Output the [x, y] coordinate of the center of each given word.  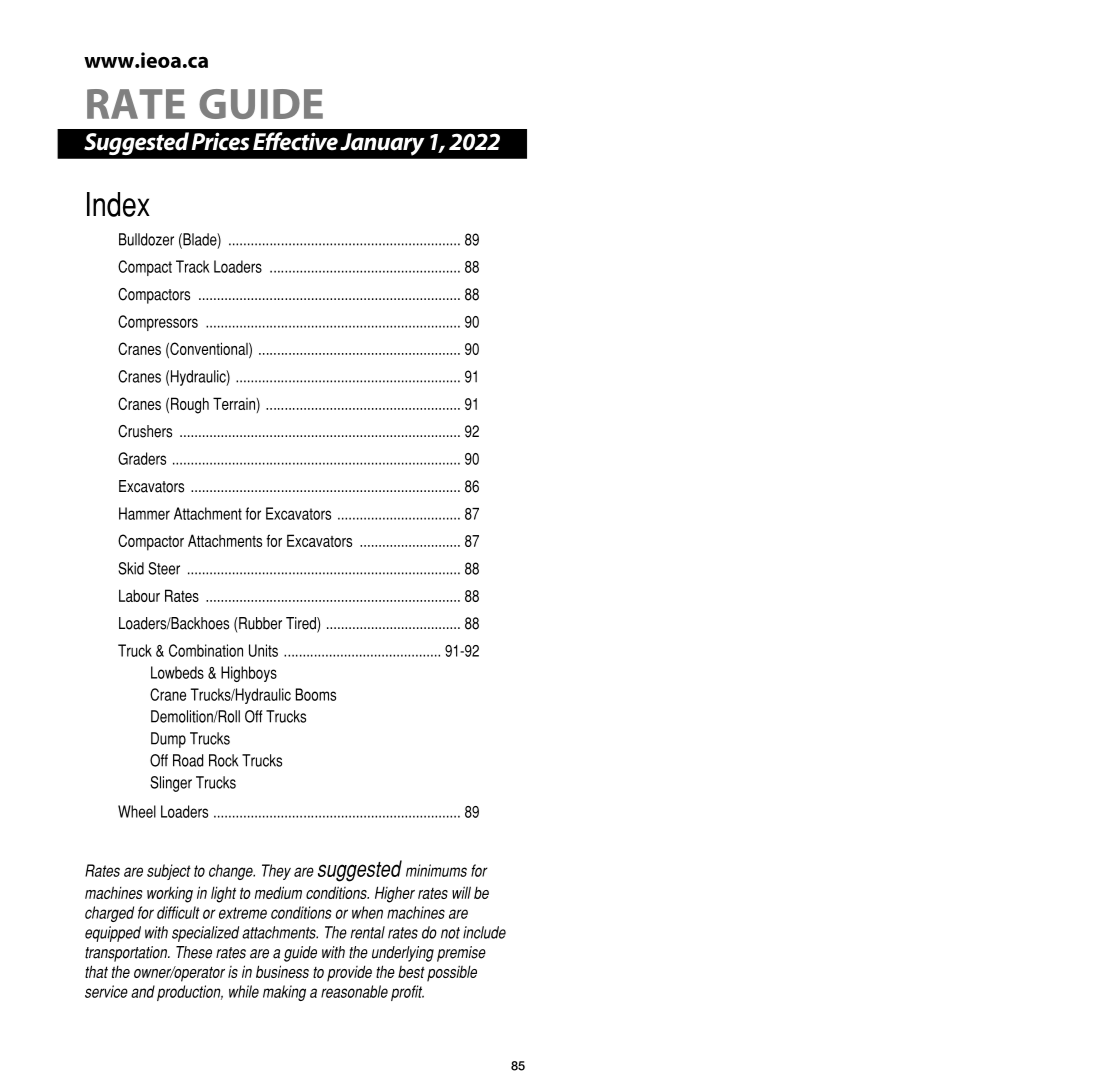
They [276, 872]
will [461, 892]
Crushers [145, 431]
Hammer [144, 513]
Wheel [137, 811]
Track [193, 266]
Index [118, 204]
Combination [206, 650]
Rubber [259, 623]
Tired [302, 624]
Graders [142, 458]
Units [263, 650]
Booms [316, 694]
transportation [127, 954]
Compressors [158, 323]
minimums [436, 870]
